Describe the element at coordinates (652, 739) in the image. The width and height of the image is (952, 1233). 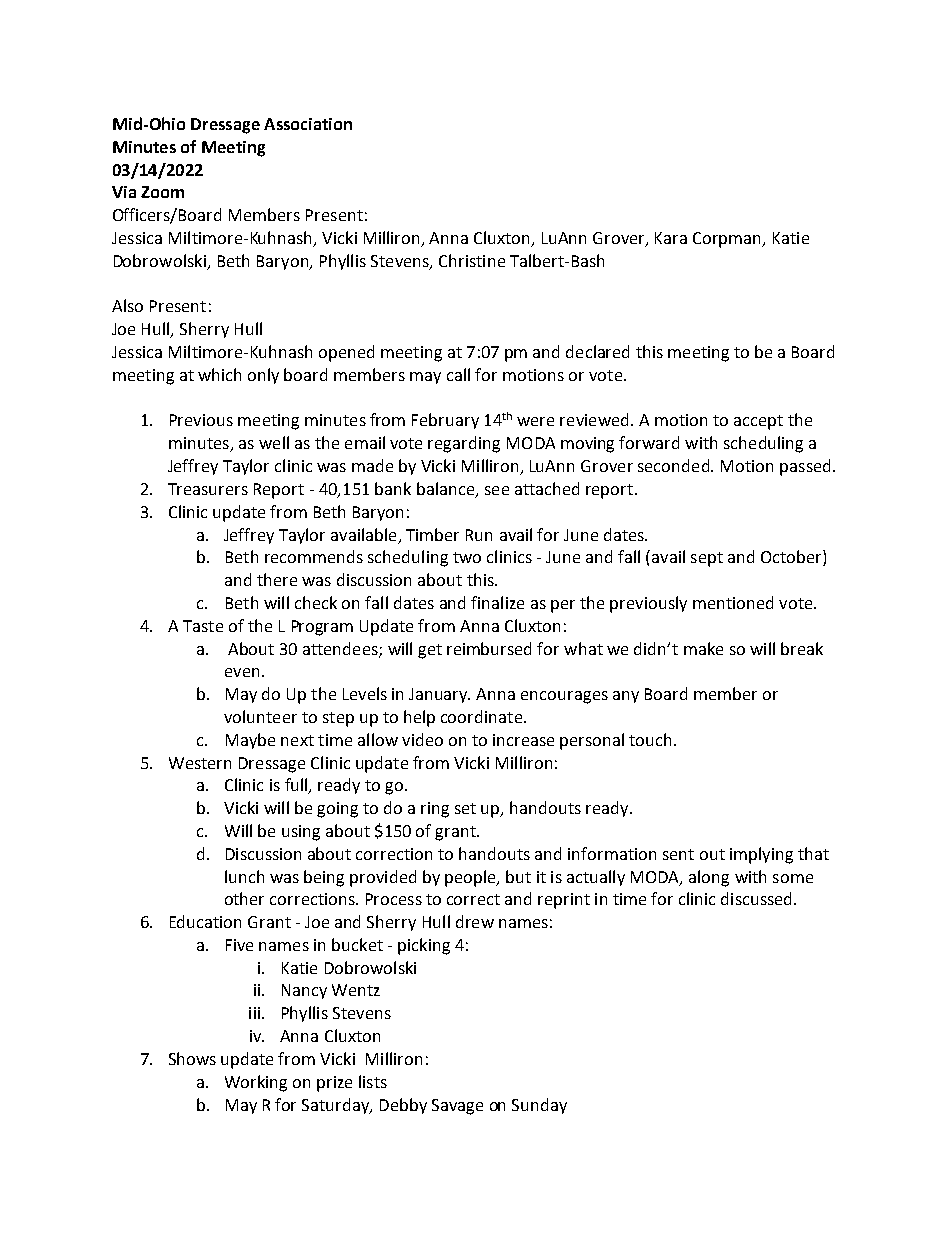
I see `touch` at that location.
